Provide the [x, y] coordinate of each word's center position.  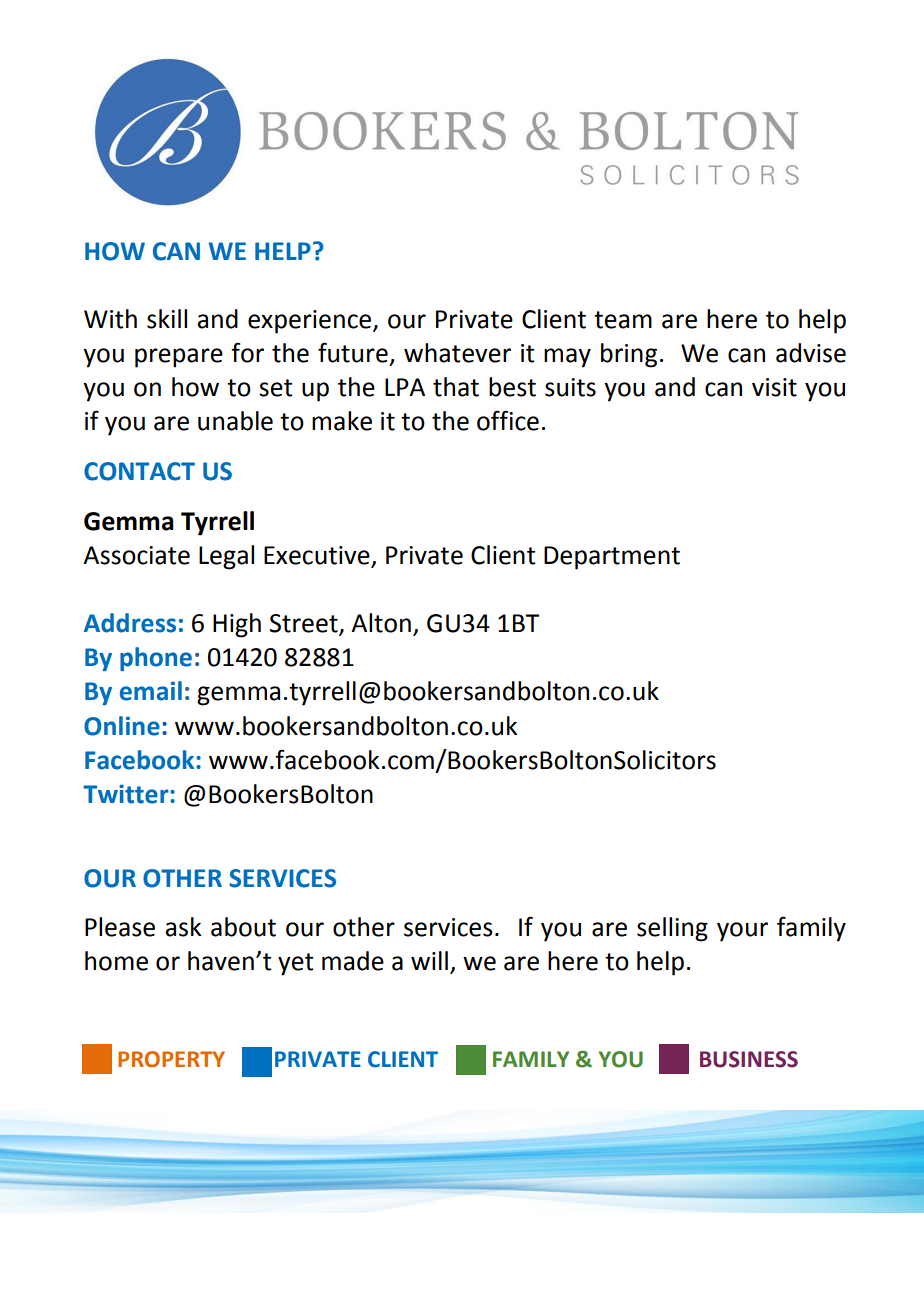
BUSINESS [749, 1059]
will [429, 960]
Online [122, 726]
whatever [457, 353]
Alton [381, 623]
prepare [179, 358]
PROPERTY [171, 1059]
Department [612, 558]
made [353, 961]
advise [811, 353]
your [742, 932]
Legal [226, 557]
